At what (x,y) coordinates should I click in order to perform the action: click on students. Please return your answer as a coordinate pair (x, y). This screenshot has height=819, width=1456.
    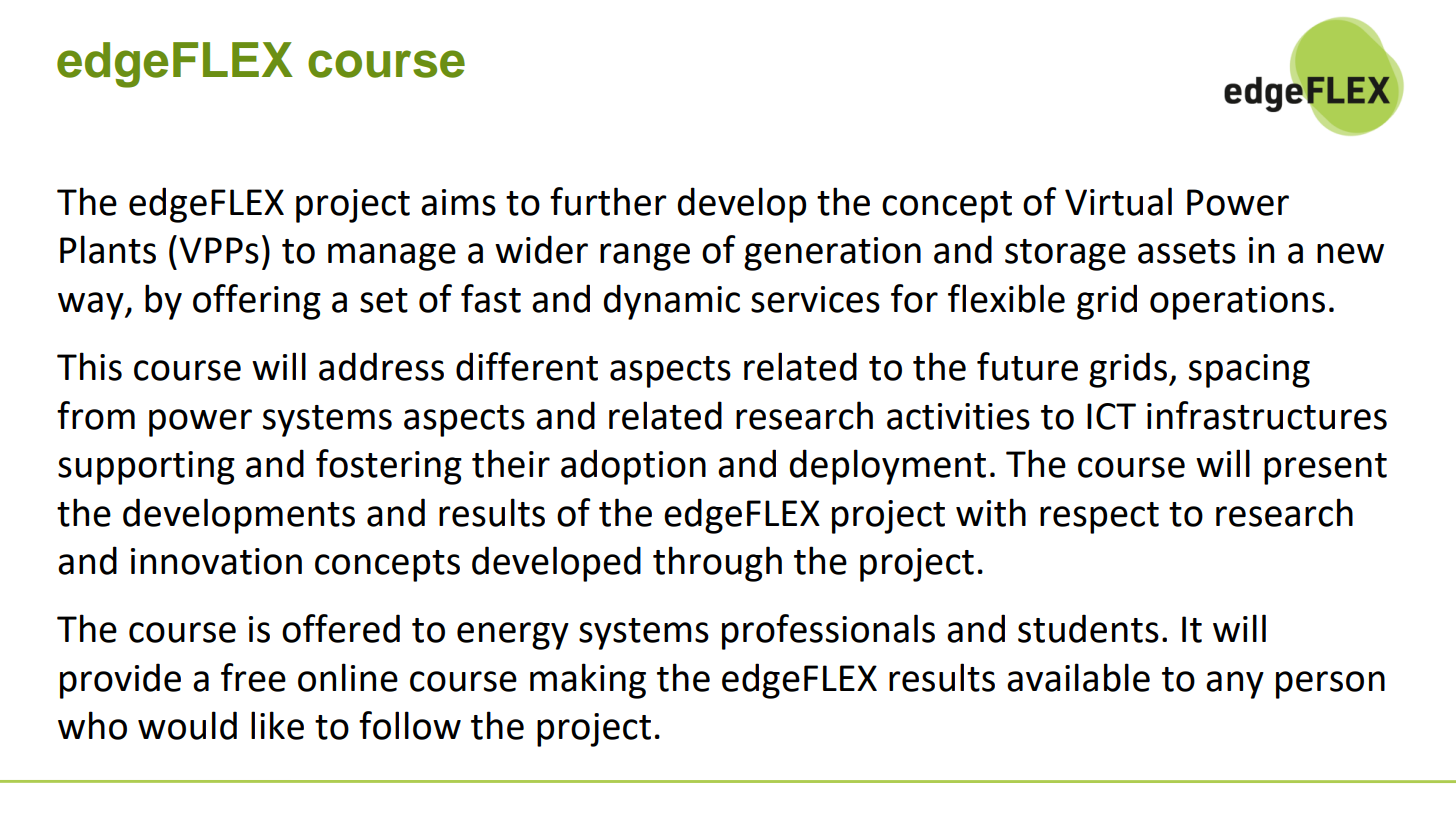
    Looking at the image, I should click on (1088, 628).
